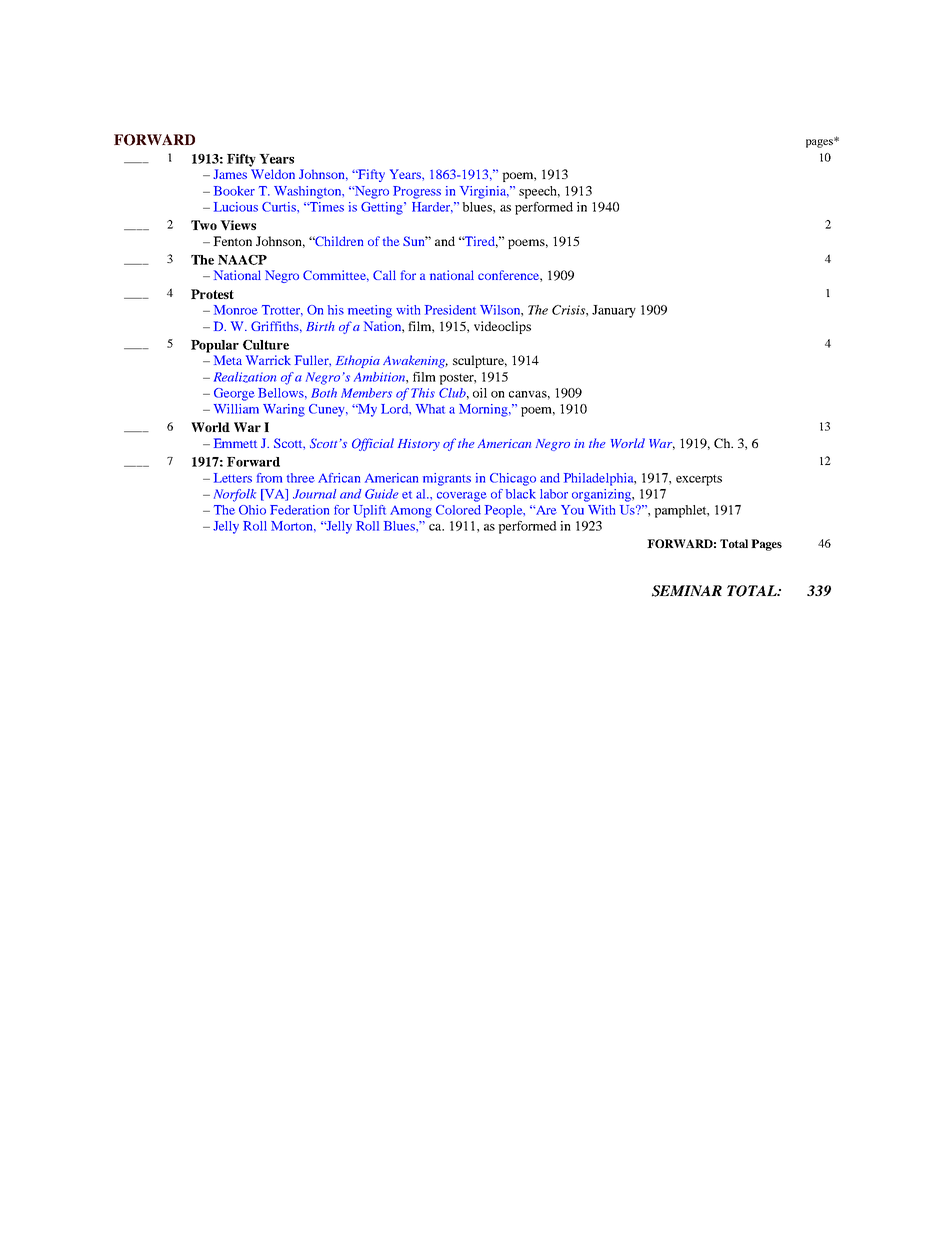 The width and height of the screenshot is (952, 1233). Describe the element at coordinates (480, 393) in the screenshot. I see `oil` at that location.
